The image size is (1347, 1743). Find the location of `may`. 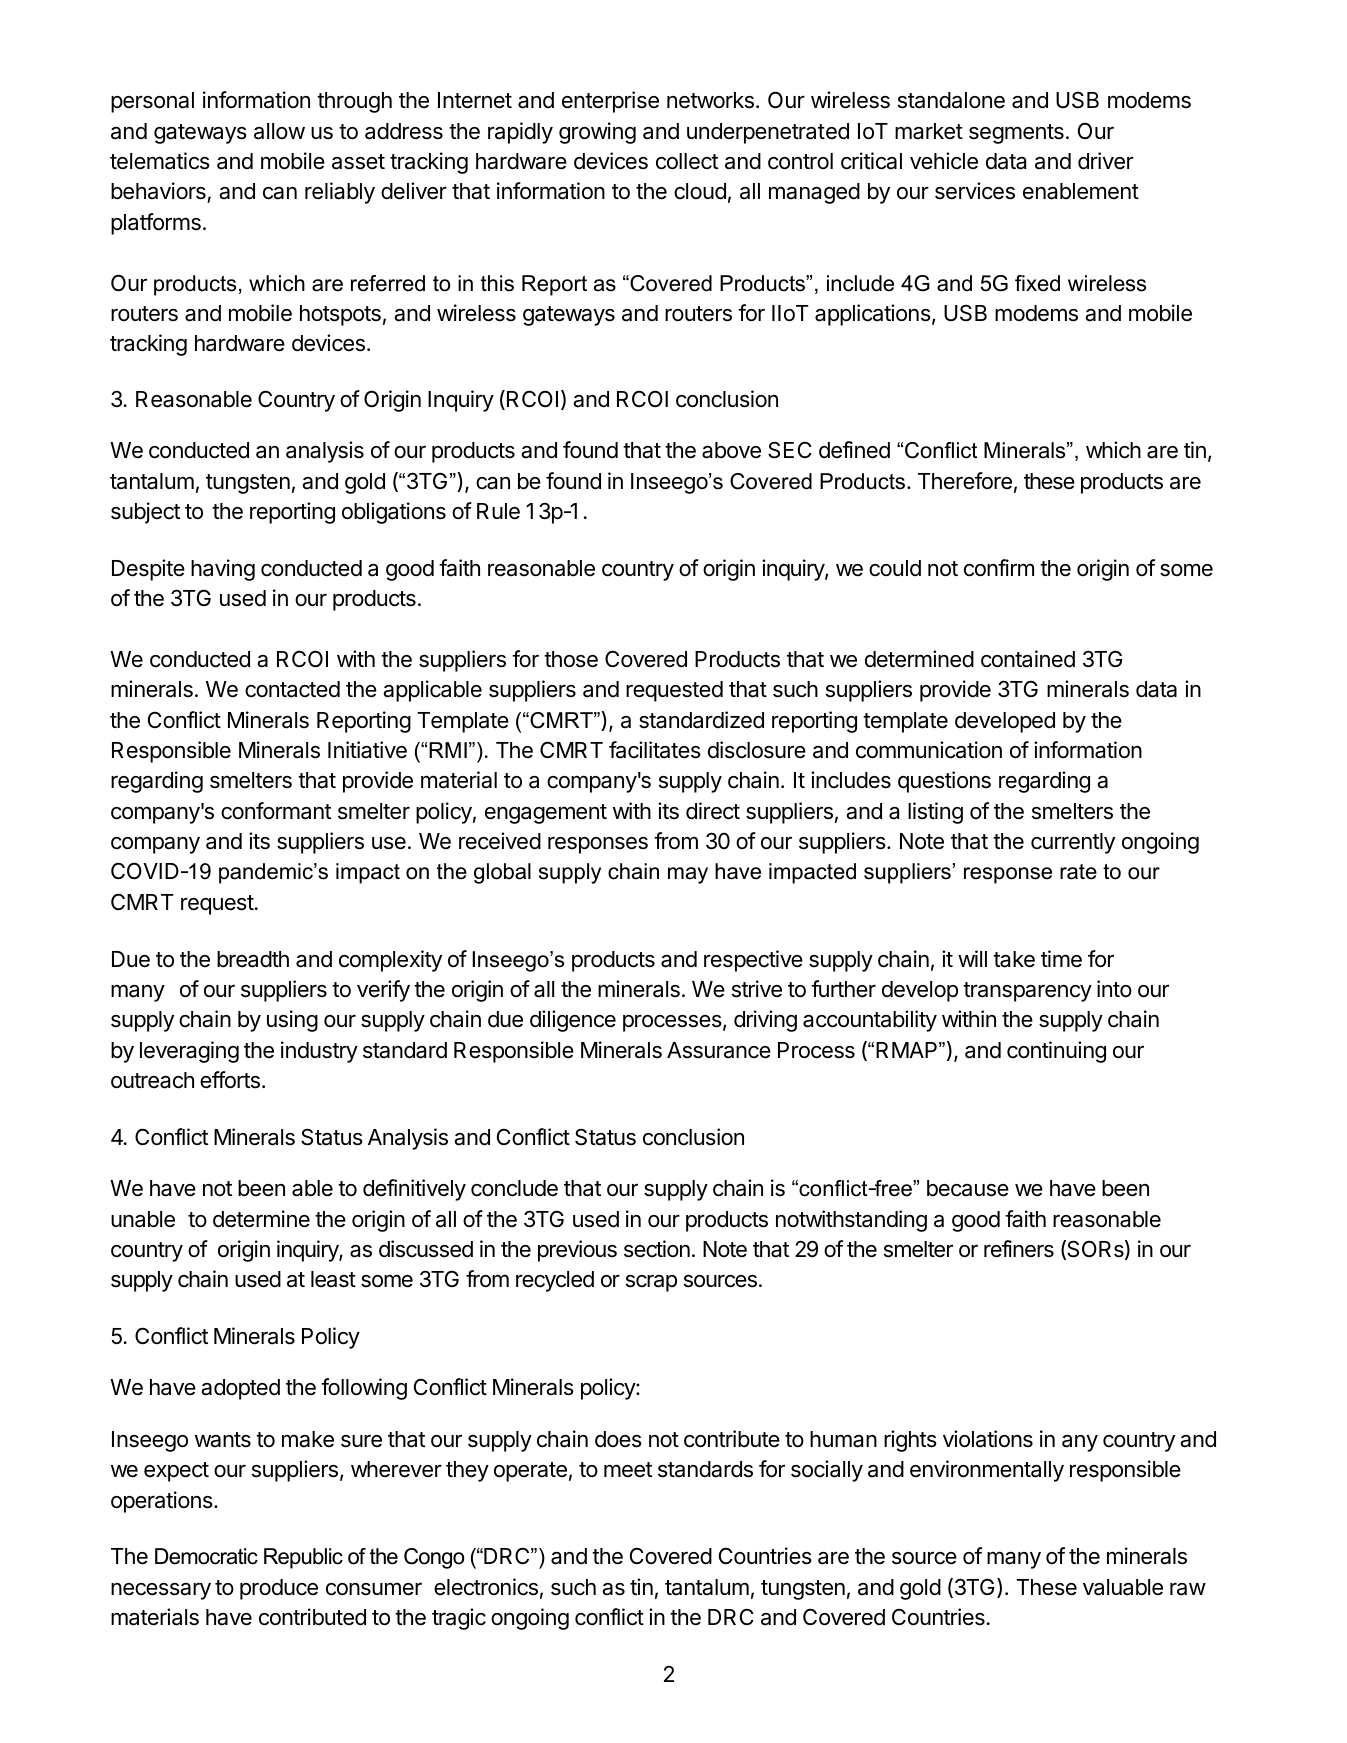

may is located at coordinates (688, 875).
